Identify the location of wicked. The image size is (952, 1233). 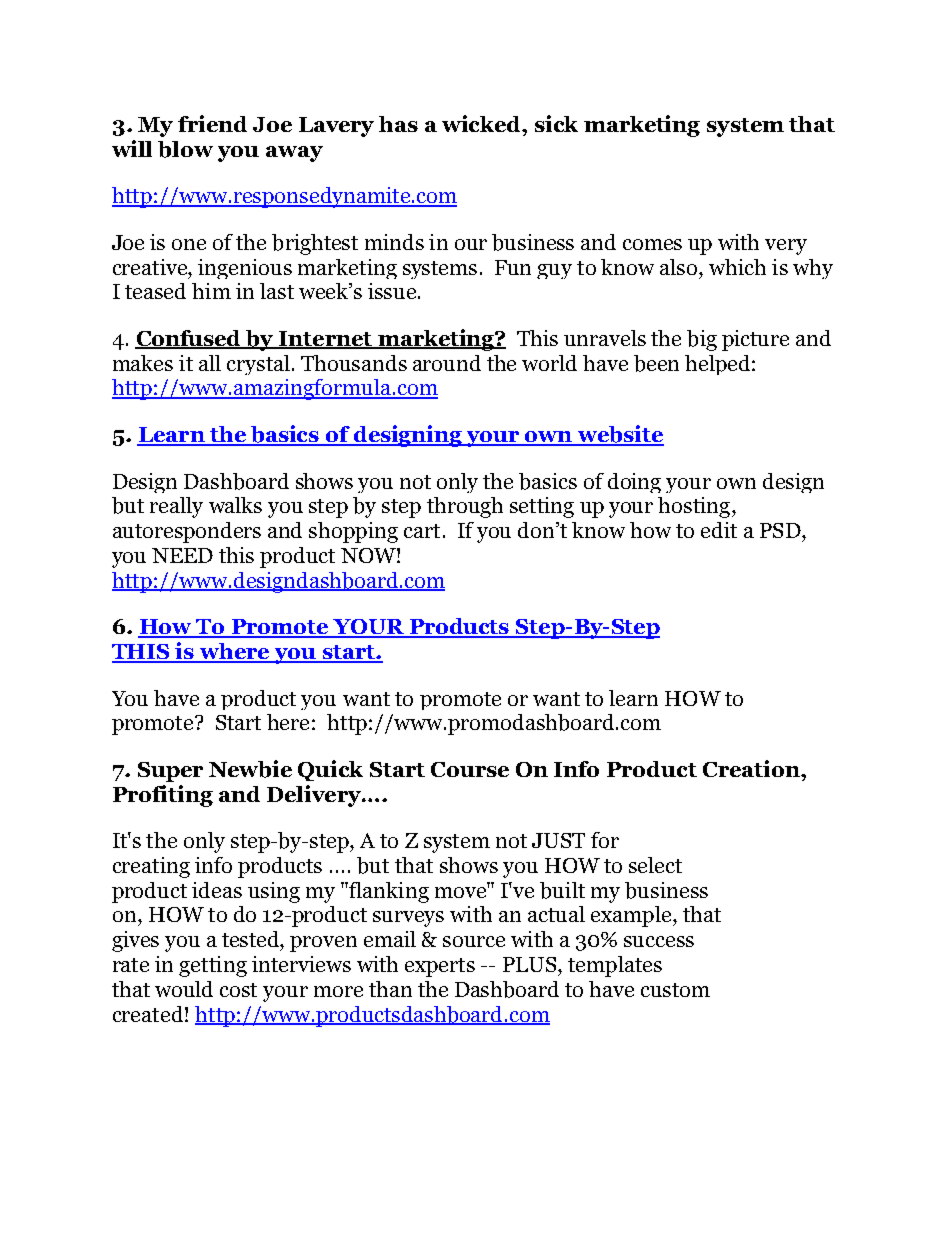
(483, 123).
